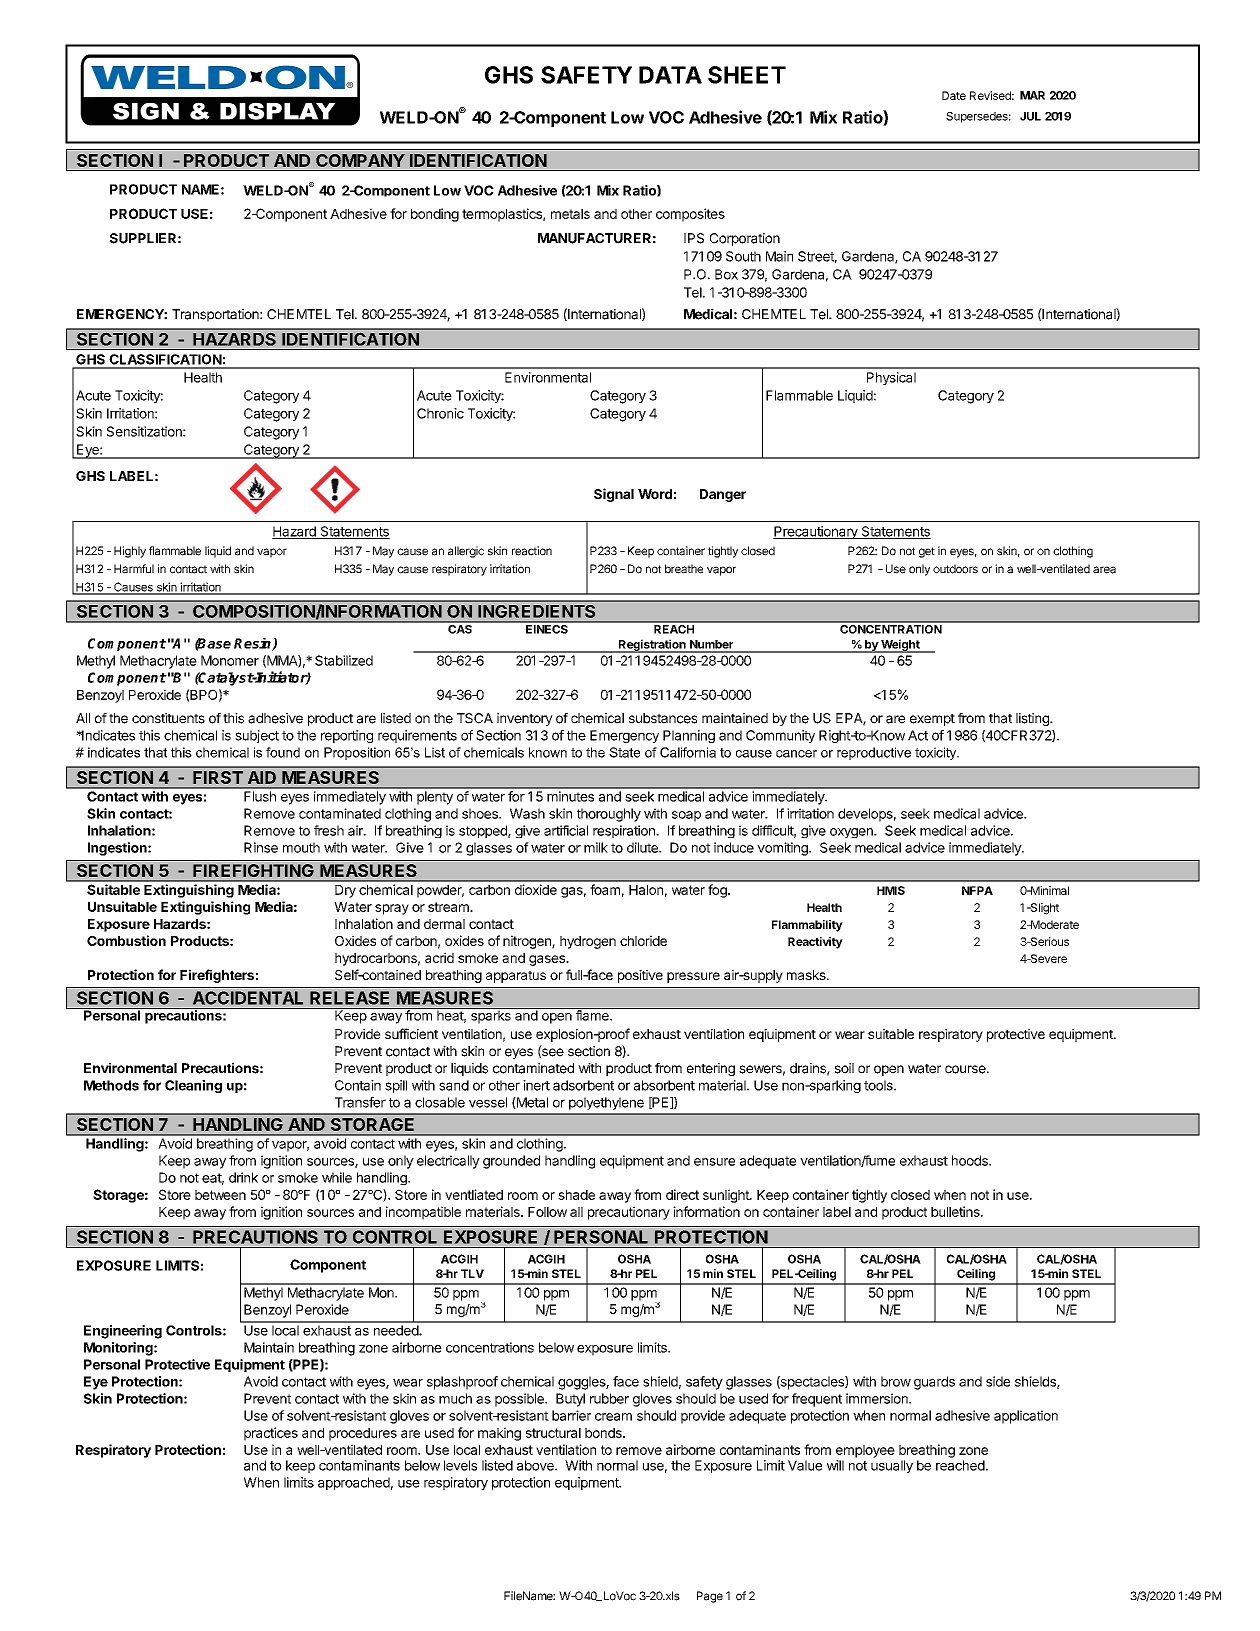 This screenshot has width=1260, height=1631. Describe the element at coordinates (971, 1160) in the screenshot. I see `hoods` at that location.
